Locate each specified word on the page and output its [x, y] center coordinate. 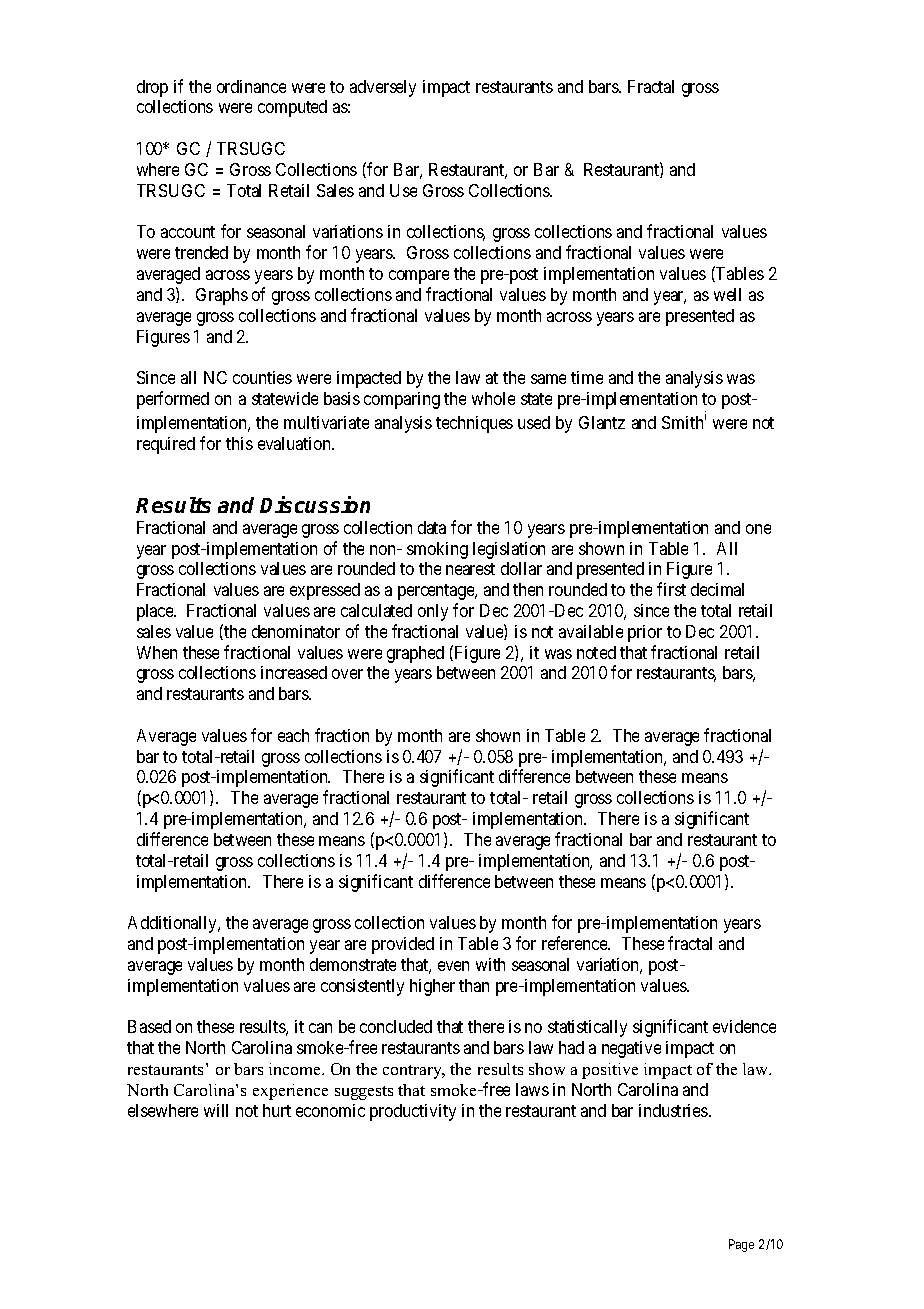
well [727, 294]
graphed [415, 654]
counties [262, 377]
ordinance [251, 86]
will [216, 1110]
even [453, 966]
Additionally [174, 924]
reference [576, 943]
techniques [474, 424]
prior [645, 633]
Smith [682, 422]
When [157, 652]
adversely [383, 88]
